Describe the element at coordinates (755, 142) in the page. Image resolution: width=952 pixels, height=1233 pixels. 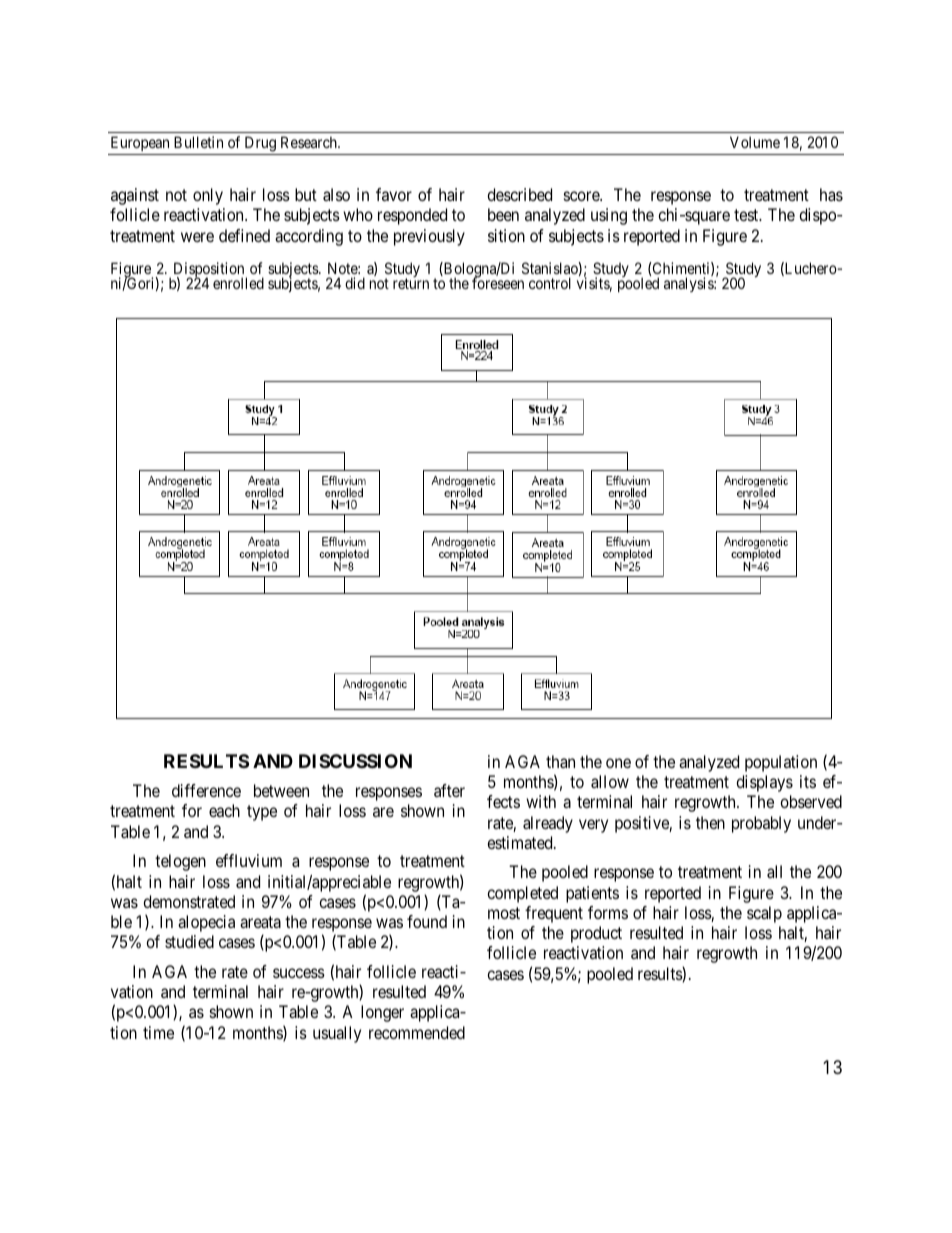
I see `Volume` at that location.
